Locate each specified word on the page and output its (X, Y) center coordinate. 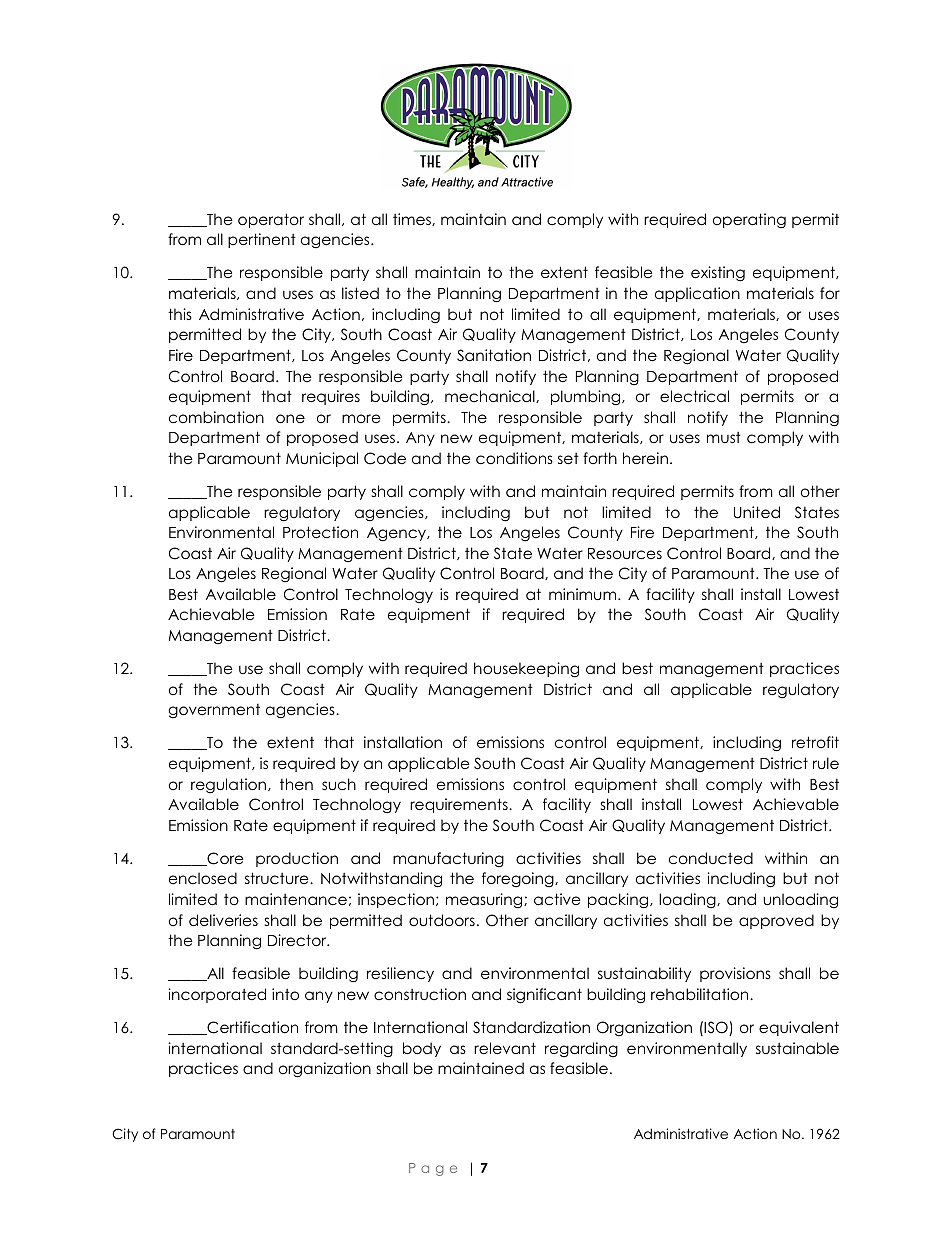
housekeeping (526, 669)
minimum (584, 594)
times (413, 219)
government (214, 711)
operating (749, 221)
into (285, 994)
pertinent (262, 240)
